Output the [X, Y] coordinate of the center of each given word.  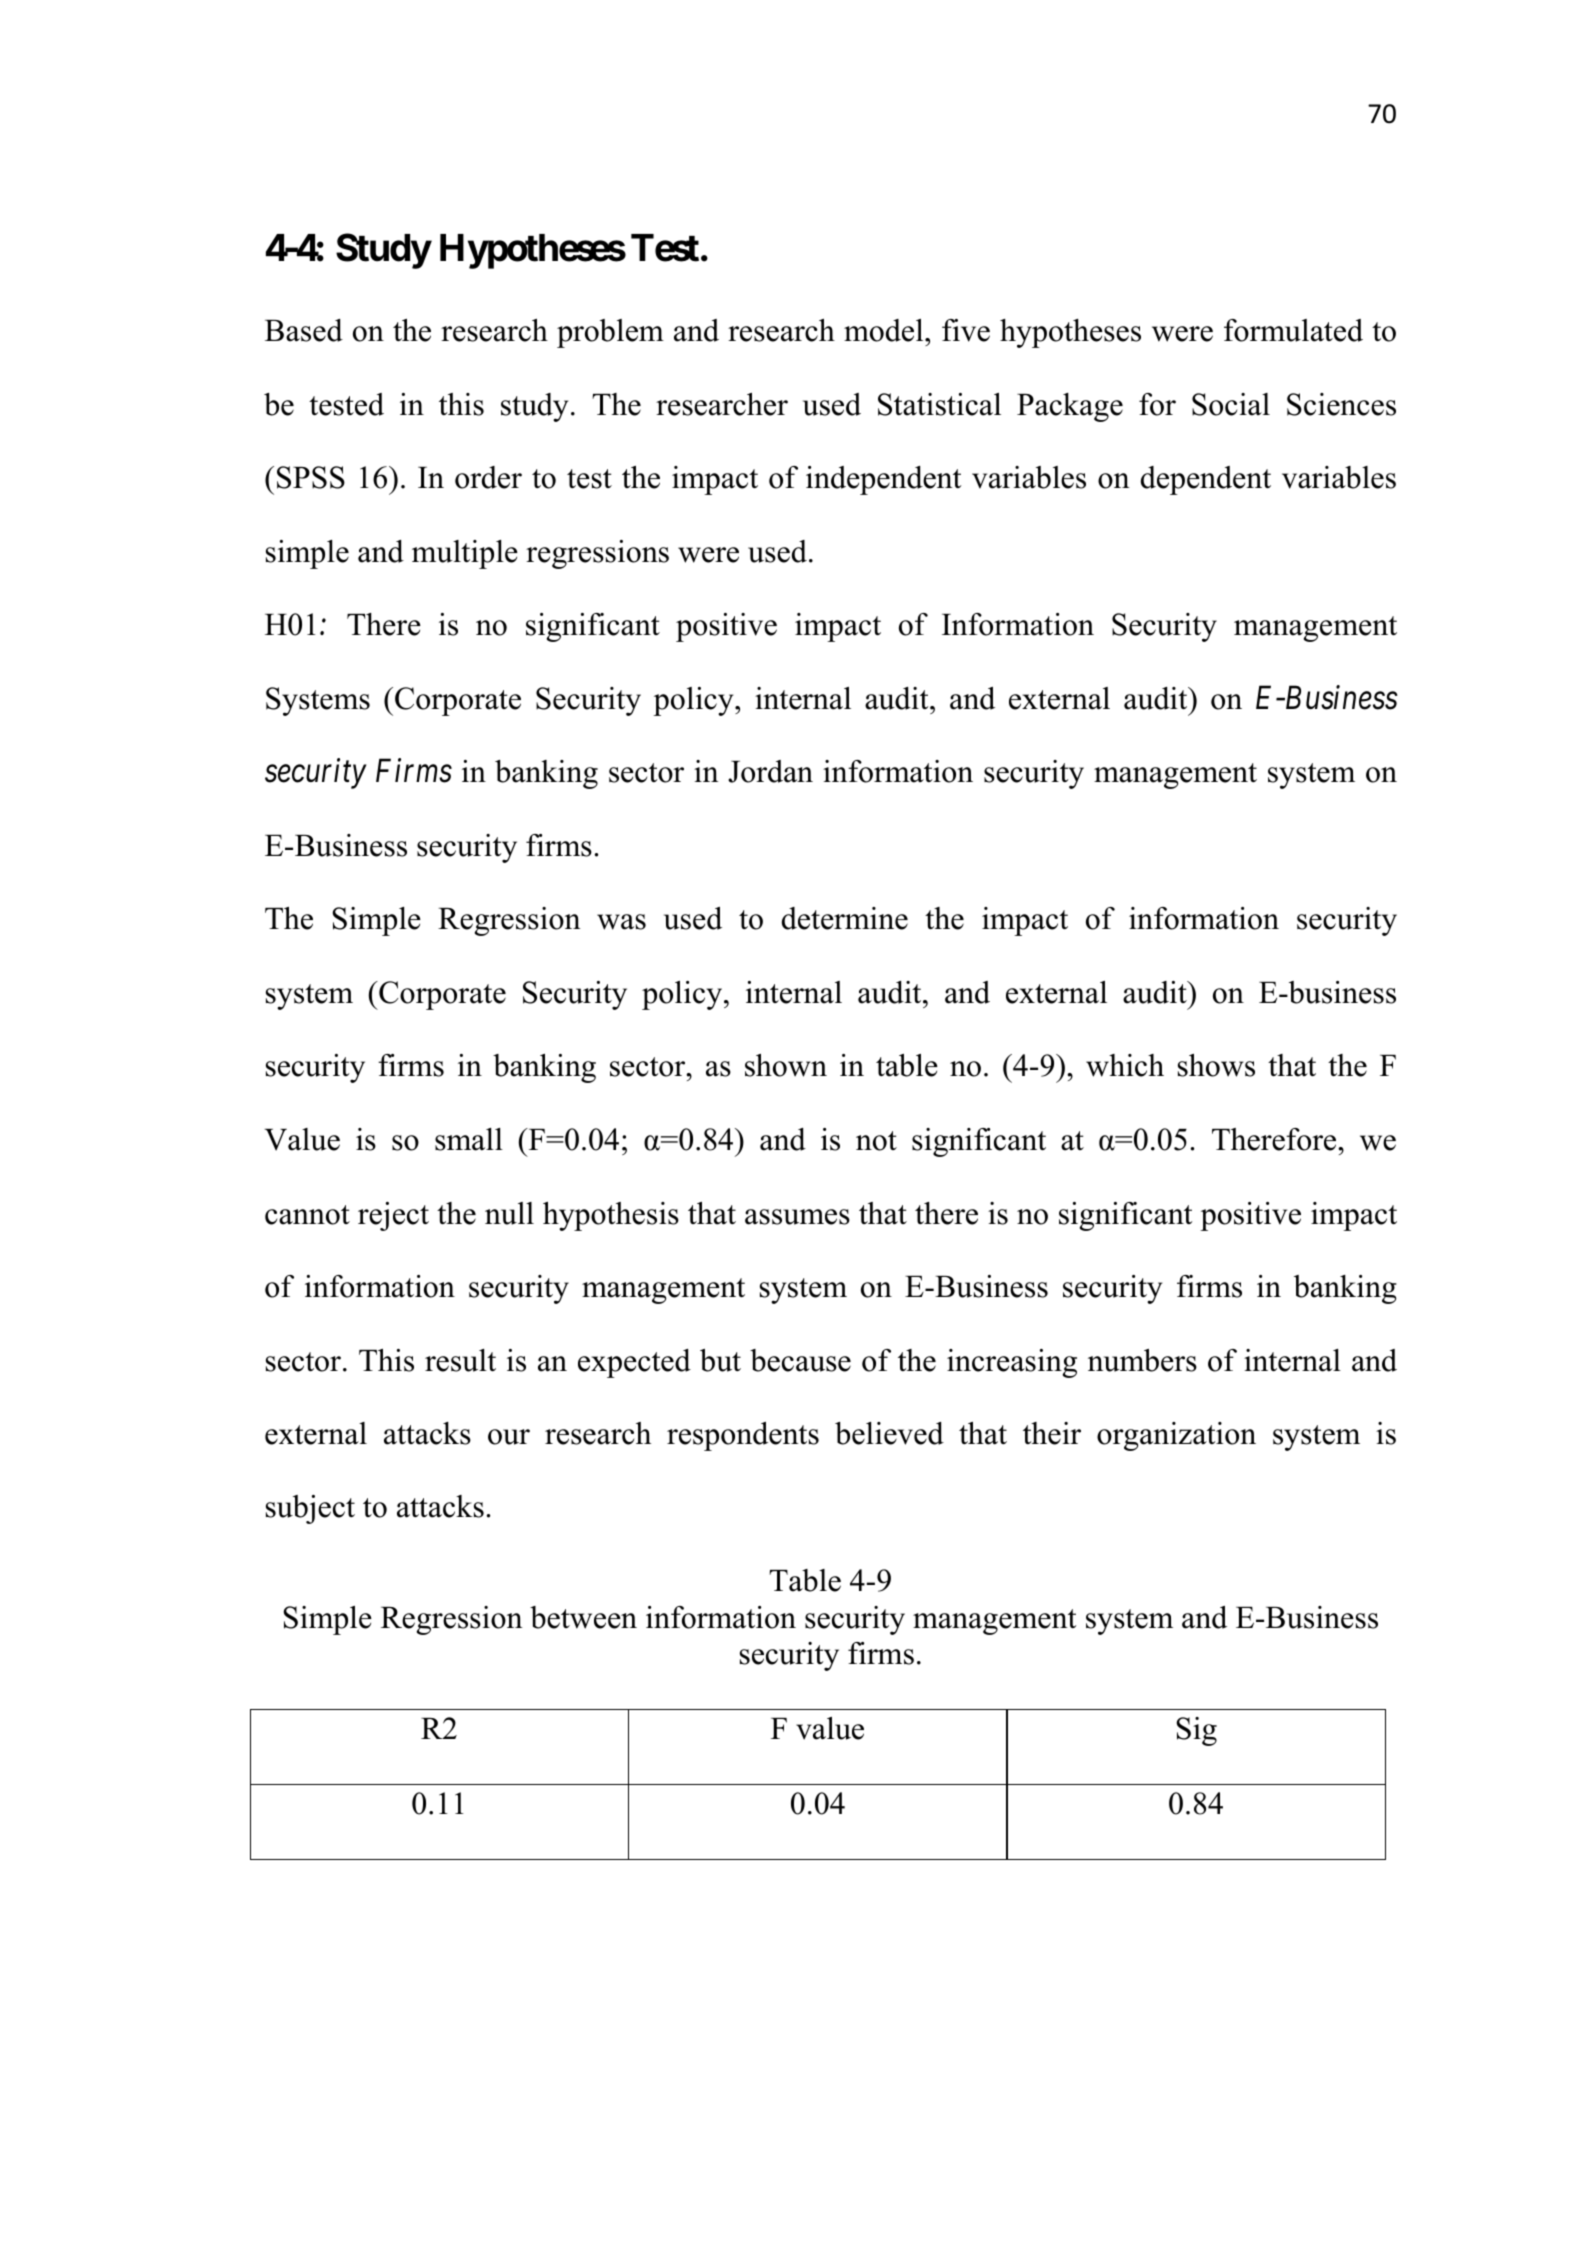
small [469, 1139]
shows [1216, 1065]
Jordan [770, 771]
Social [1231, 404]
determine [845, 918]
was [621, 922]
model [885, 330]
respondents [743, 1436]
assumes [797, 1217]
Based [304, 330]
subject [310, 1509]
